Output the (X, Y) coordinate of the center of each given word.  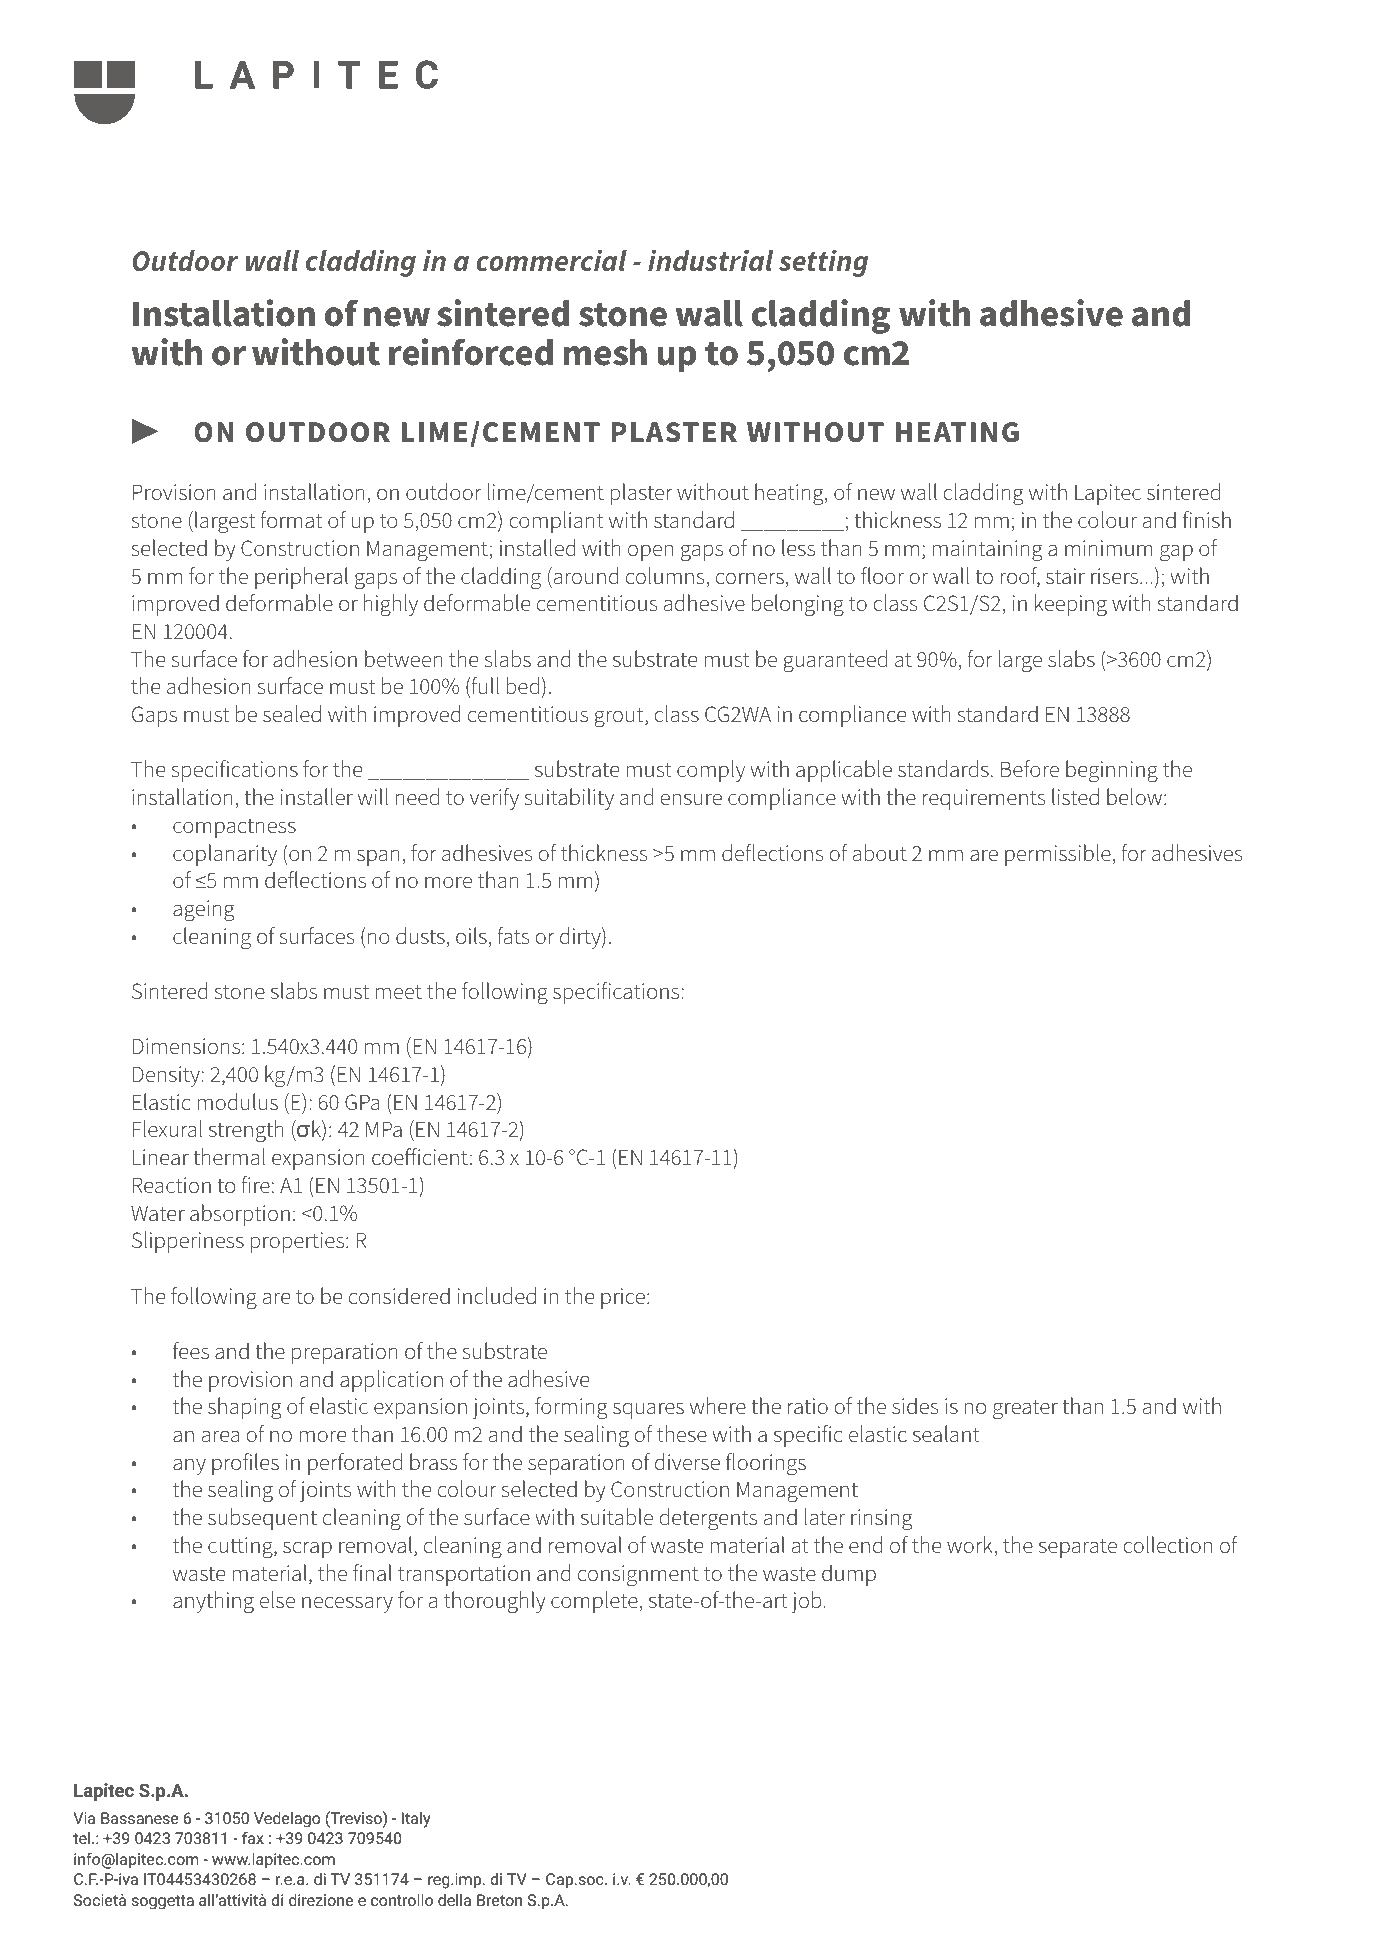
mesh (605, 352)
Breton (499, 1900)
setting (823, 263)
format (291, 520)
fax (253, 1837)
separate (1078, 1548)
